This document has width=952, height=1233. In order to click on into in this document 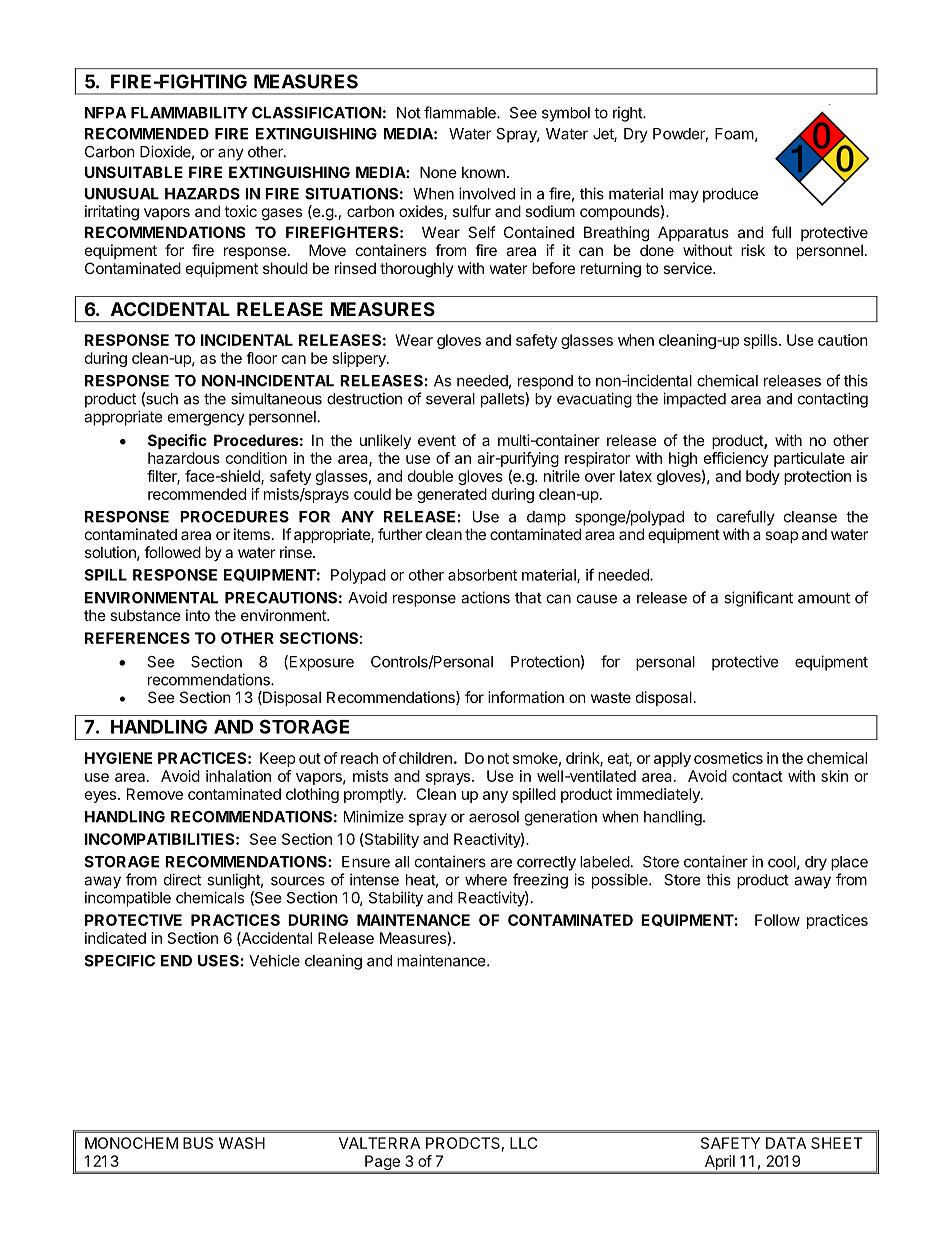, I will do `click(198, 615)`.
